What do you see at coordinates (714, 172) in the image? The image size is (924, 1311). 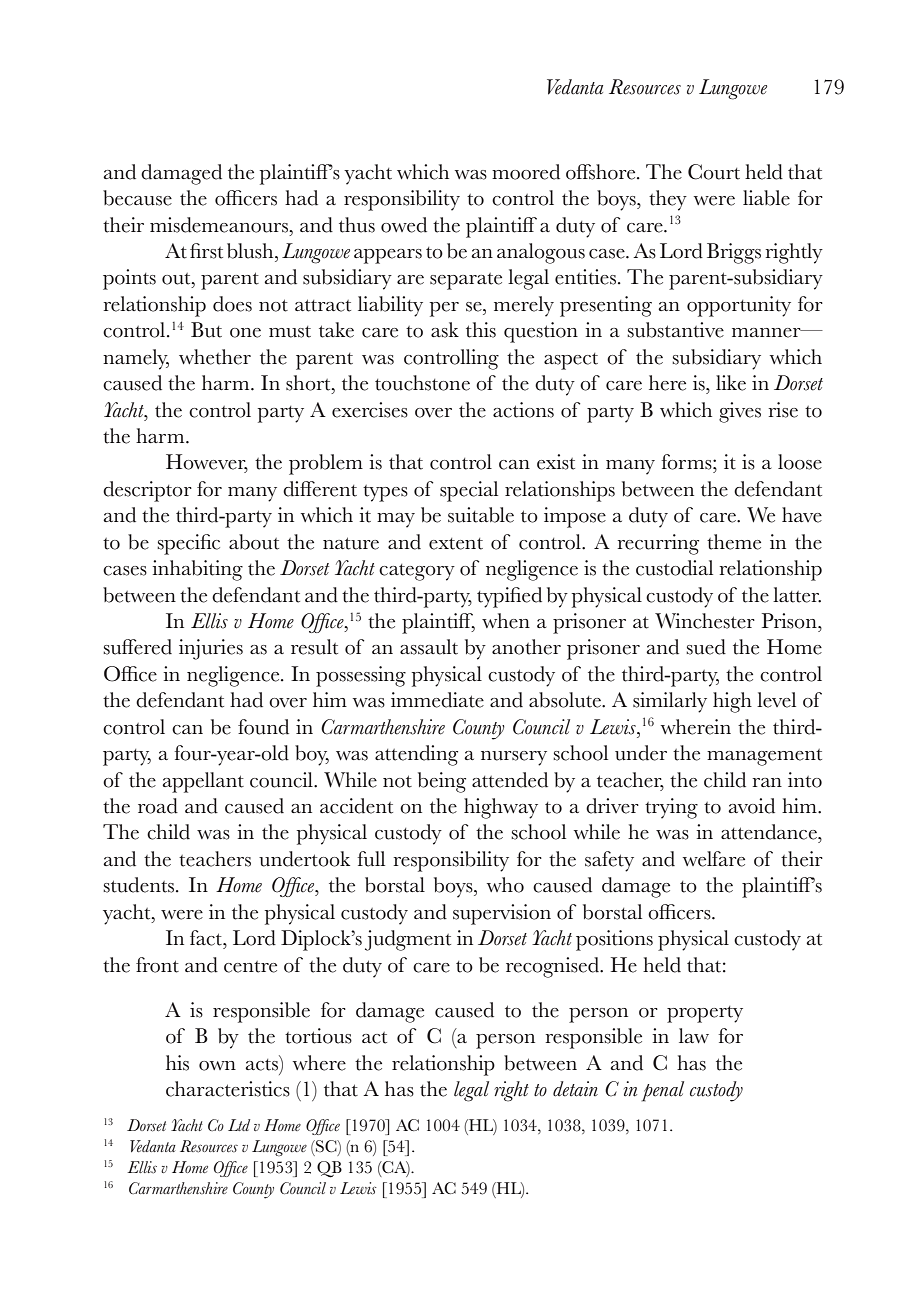 I see `Court` at bounding box center [714, 172].
